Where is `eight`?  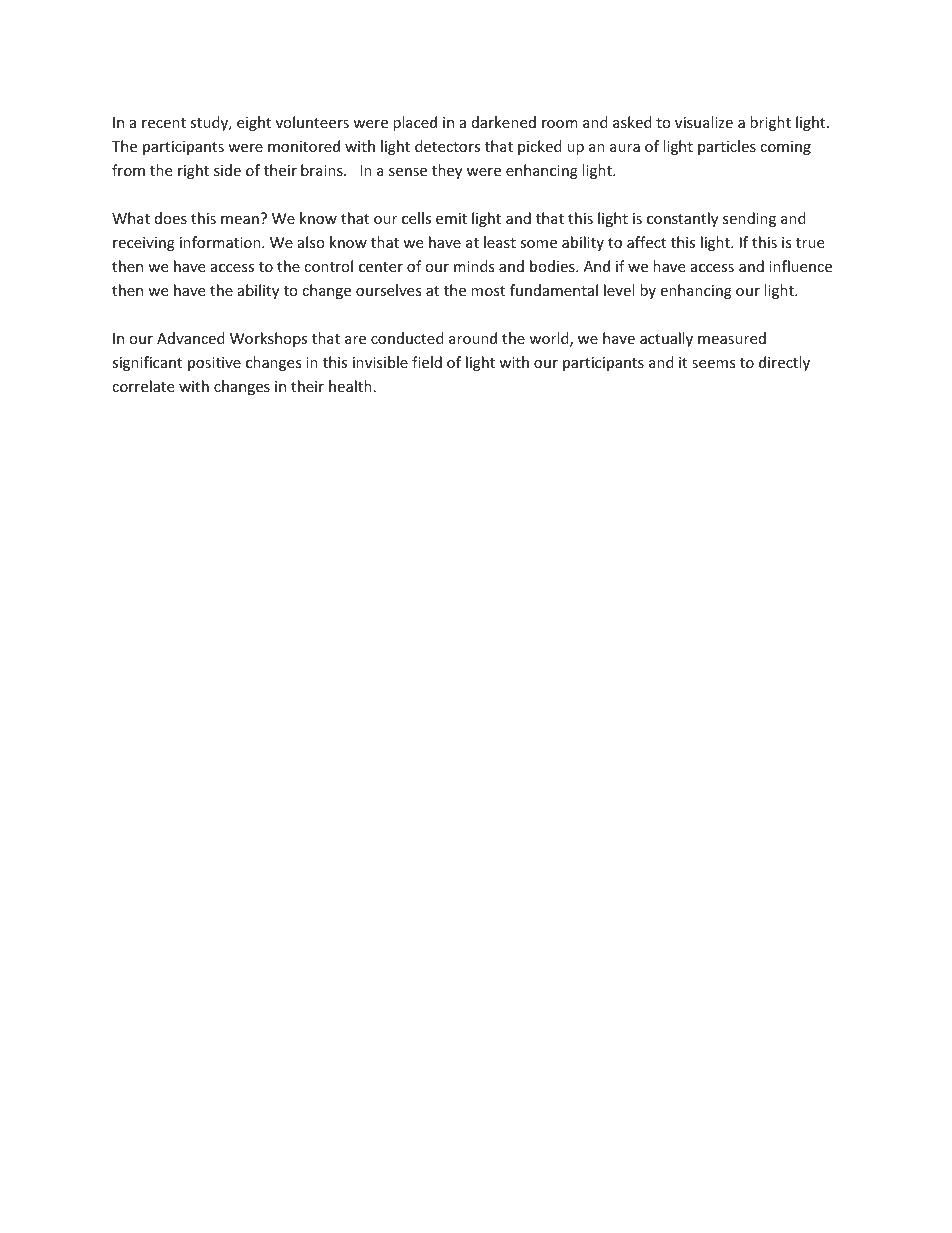 eight is located at coordinates (254, 123).
